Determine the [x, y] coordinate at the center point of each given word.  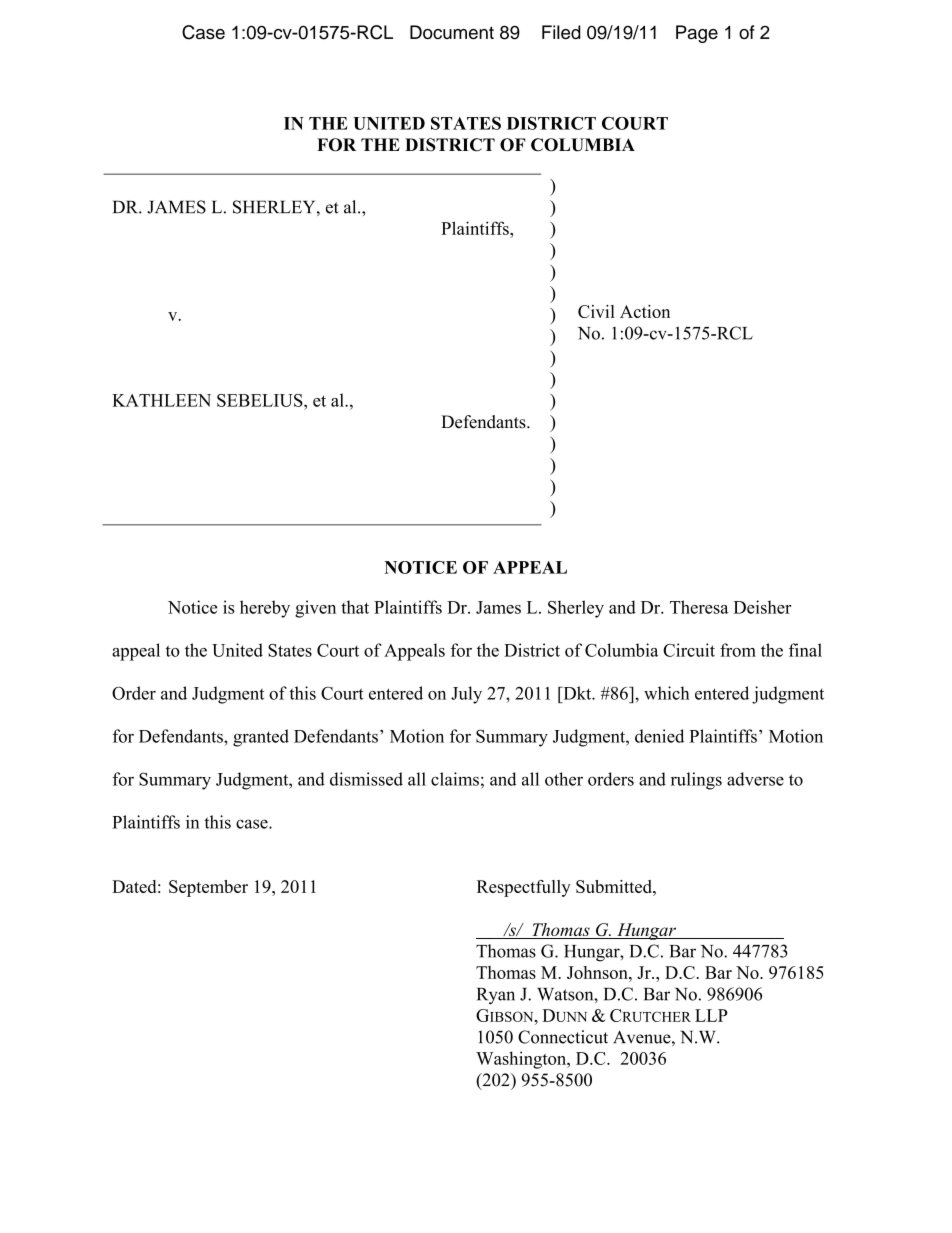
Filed [561, 32]
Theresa [699, 607]
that [355, 607]
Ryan [496, 996]
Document [452, 32]
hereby [265, 609]
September [208, 888]
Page [697, 34]
